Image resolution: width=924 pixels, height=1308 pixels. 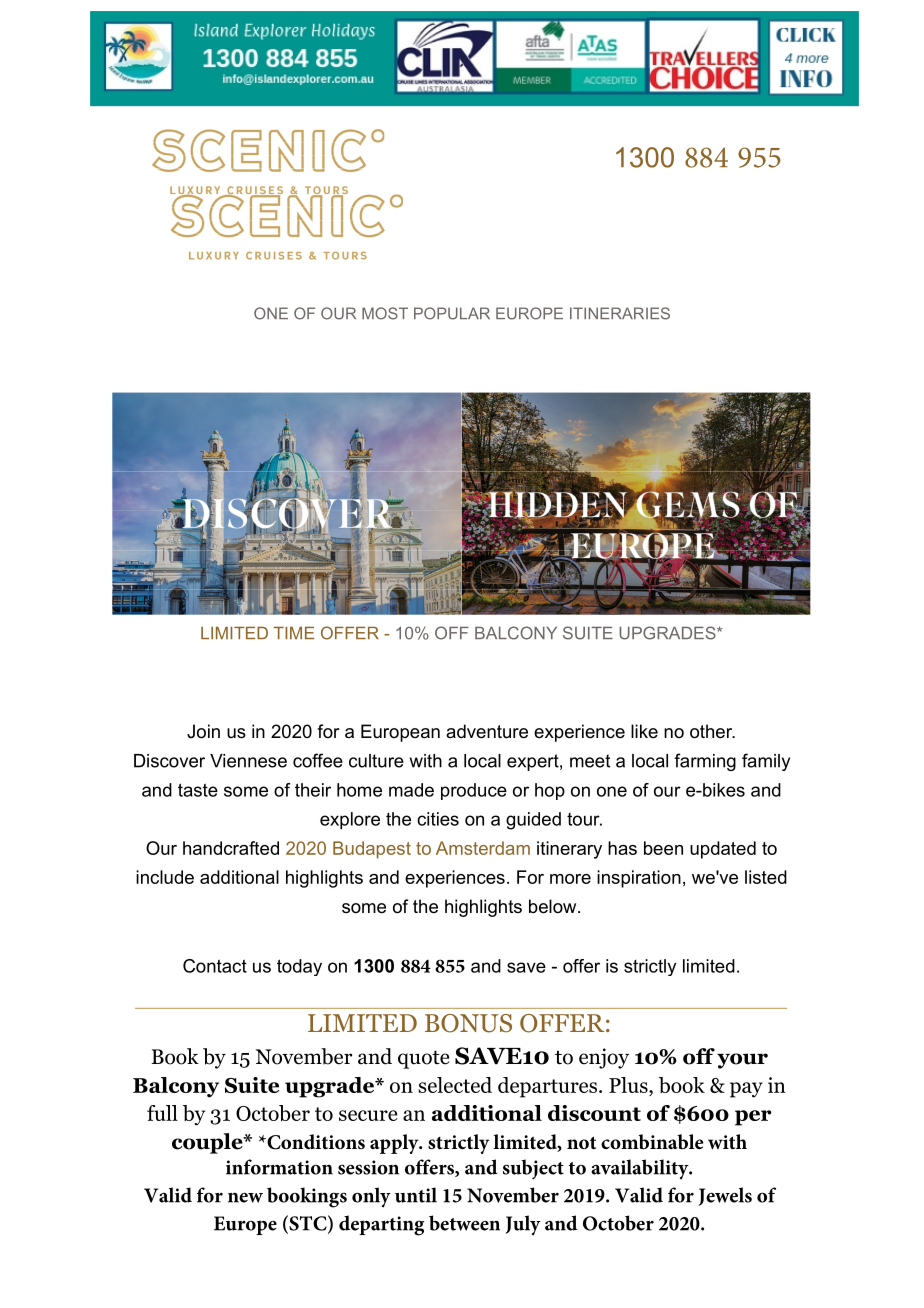 I want to click on MOST, so click(x=385, y=313).
